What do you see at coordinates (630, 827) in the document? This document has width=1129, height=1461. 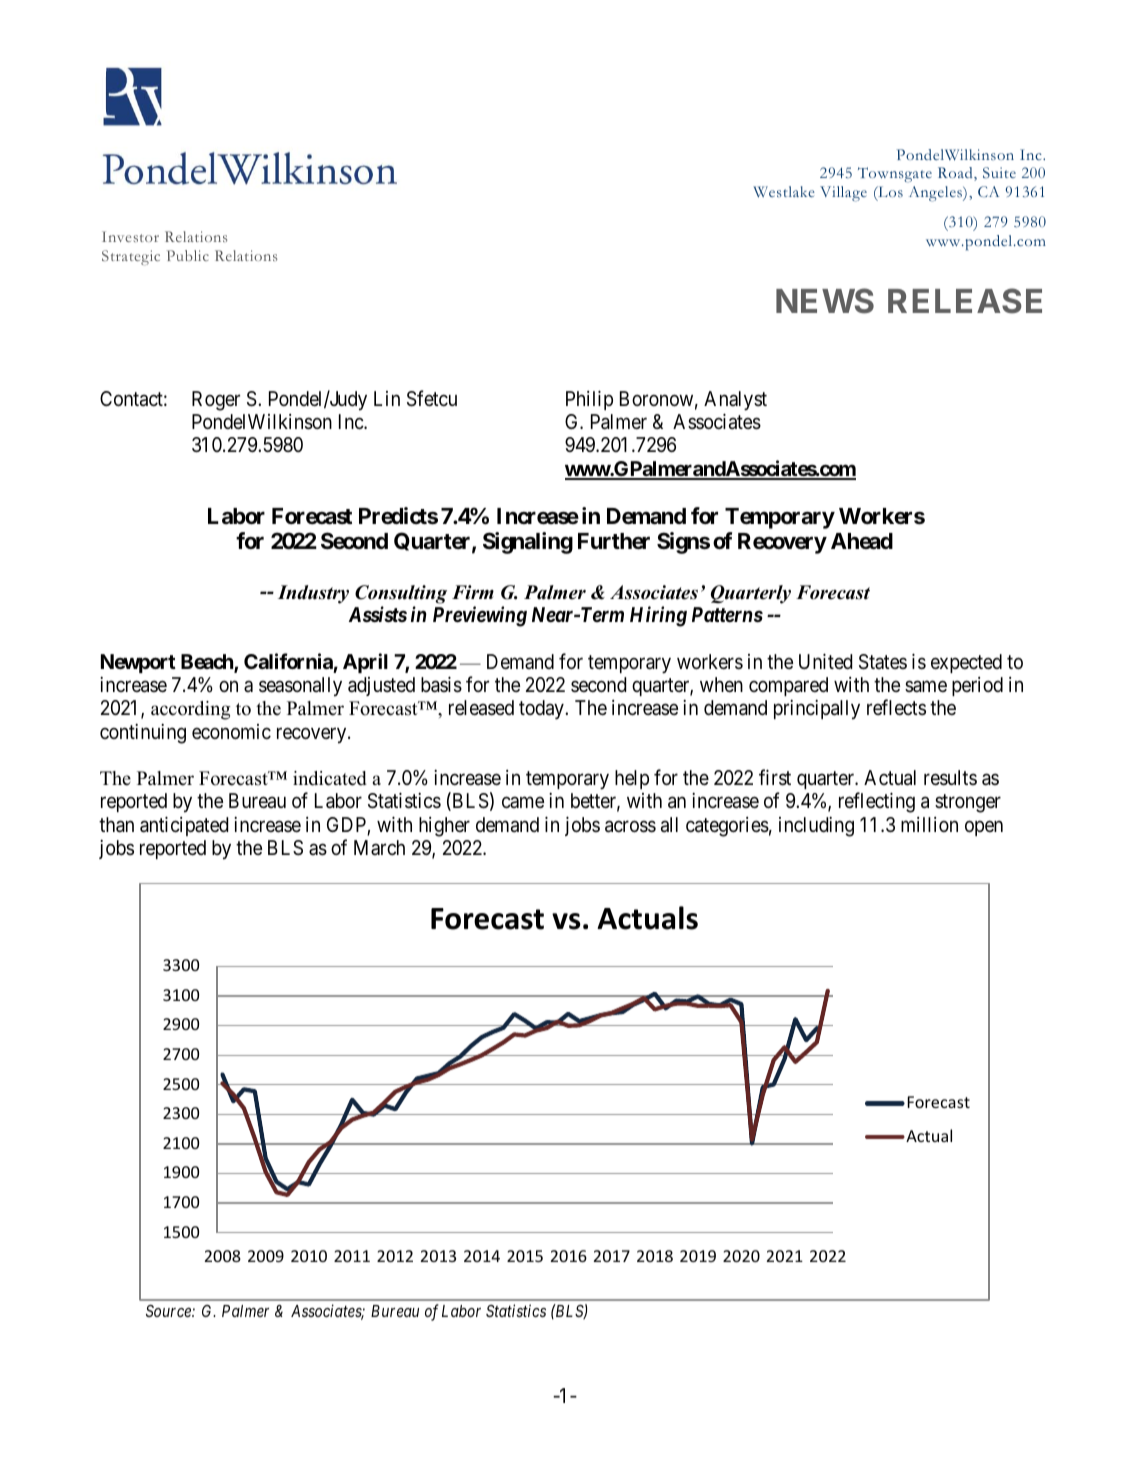 I see `across` at bounding box center [630, 827].
